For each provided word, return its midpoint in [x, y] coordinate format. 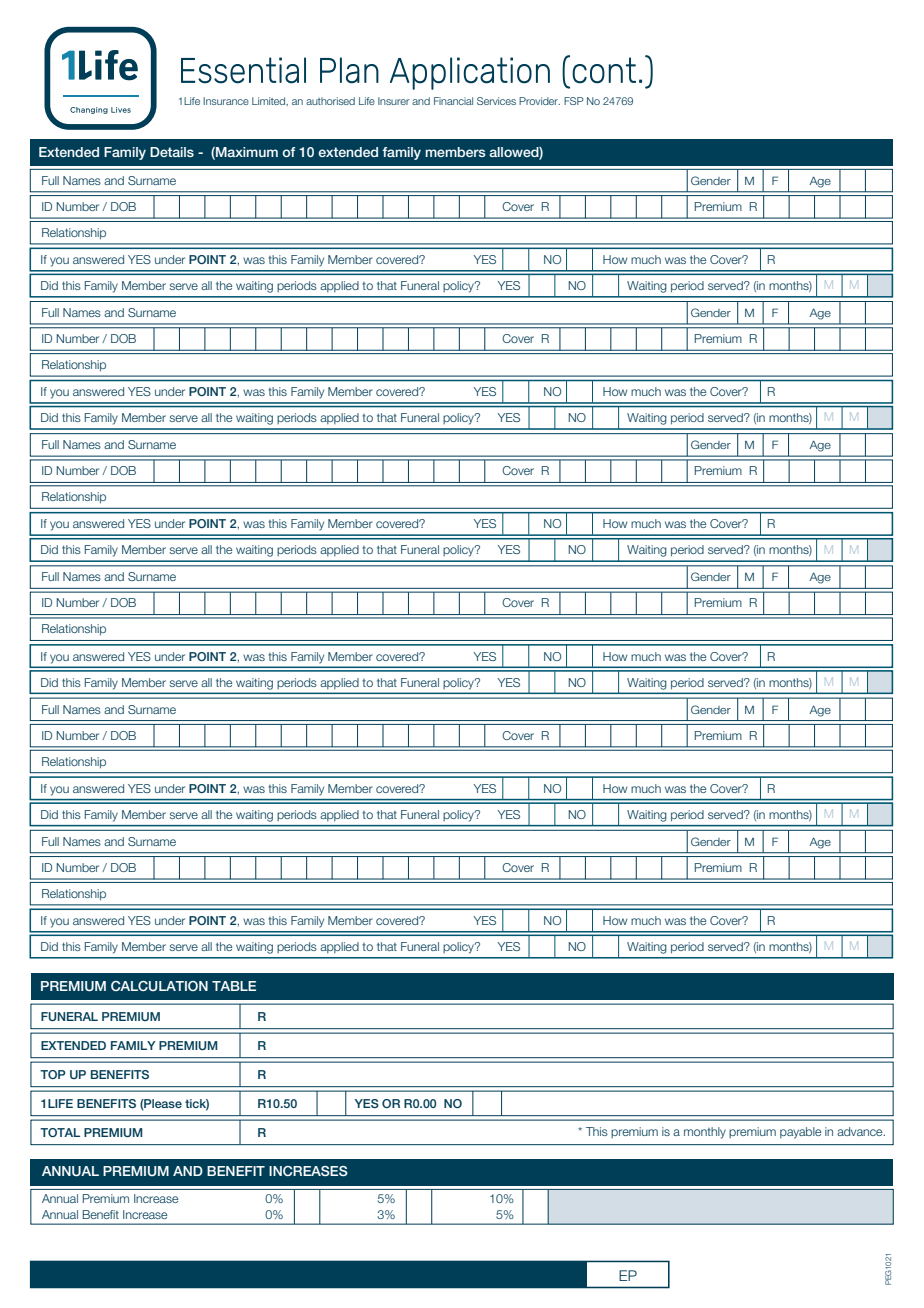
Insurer [394, 101]
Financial [453, 101]
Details [172, 152]
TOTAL [60, 1132]
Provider [539, 101]
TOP [53, 1074]
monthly [705, 1133]
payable [800, 1133]
